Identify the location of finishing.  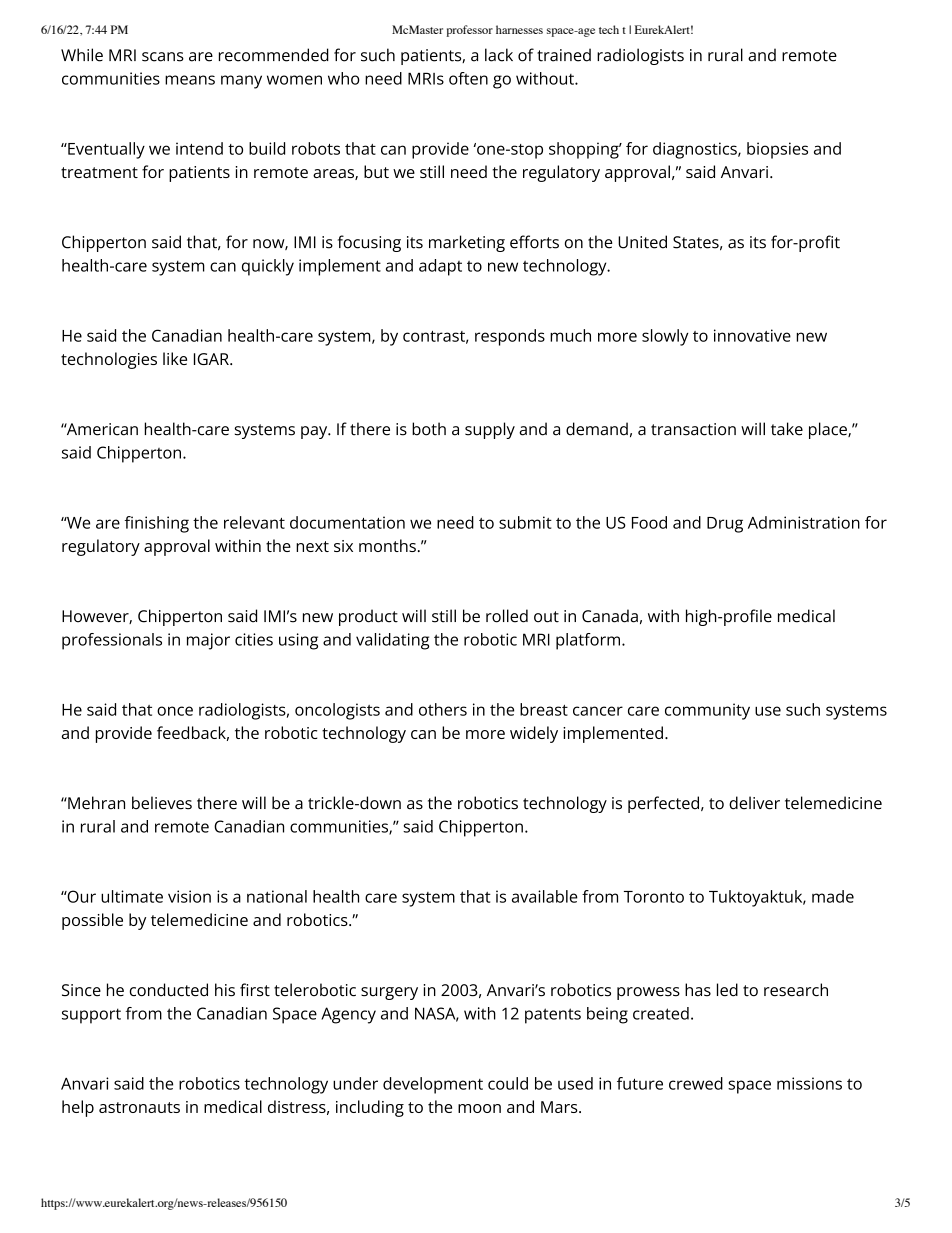
(156, 524).
